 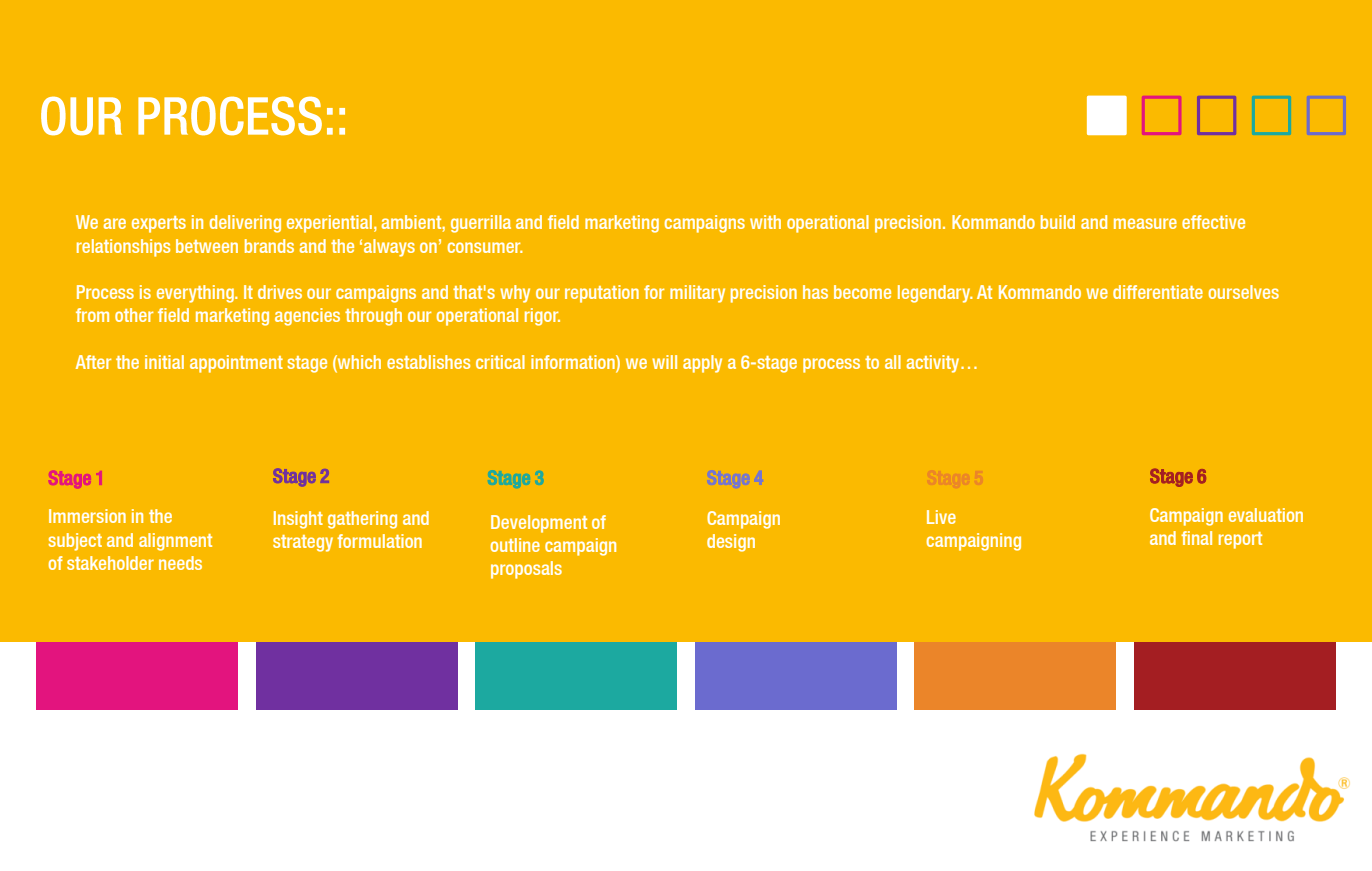 What do you see at coordinates (1196, 538) in the screenshot?
I see `final` at bounding box center [1196, 538].
